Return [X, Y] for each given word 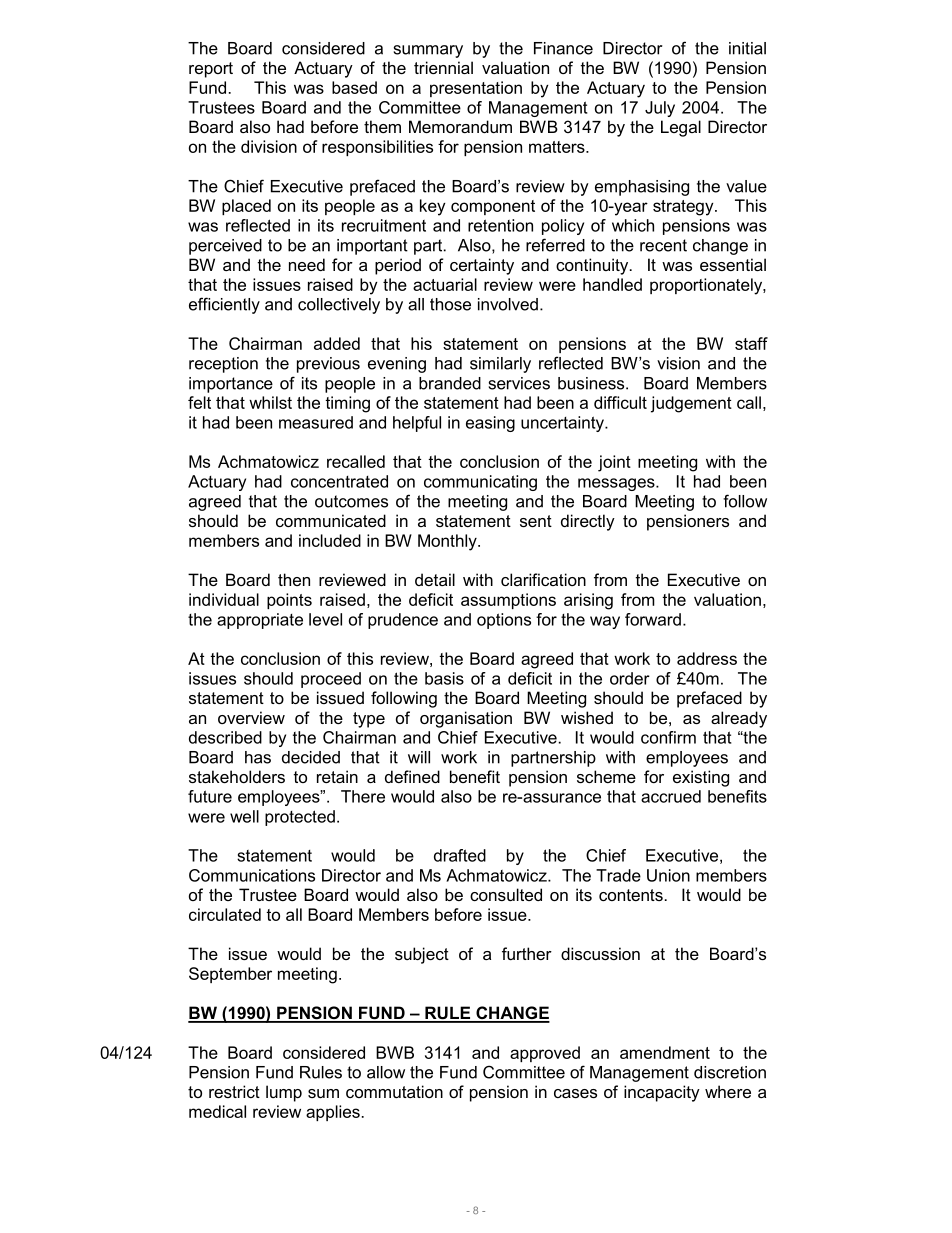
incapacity [662, 1093]
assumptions [508, 601]
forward [653, 619]
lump [284, 1093]
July [660, 109]
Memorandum [460, 126]
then [294, 579]
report [211, 70]
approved [545, 1054]
